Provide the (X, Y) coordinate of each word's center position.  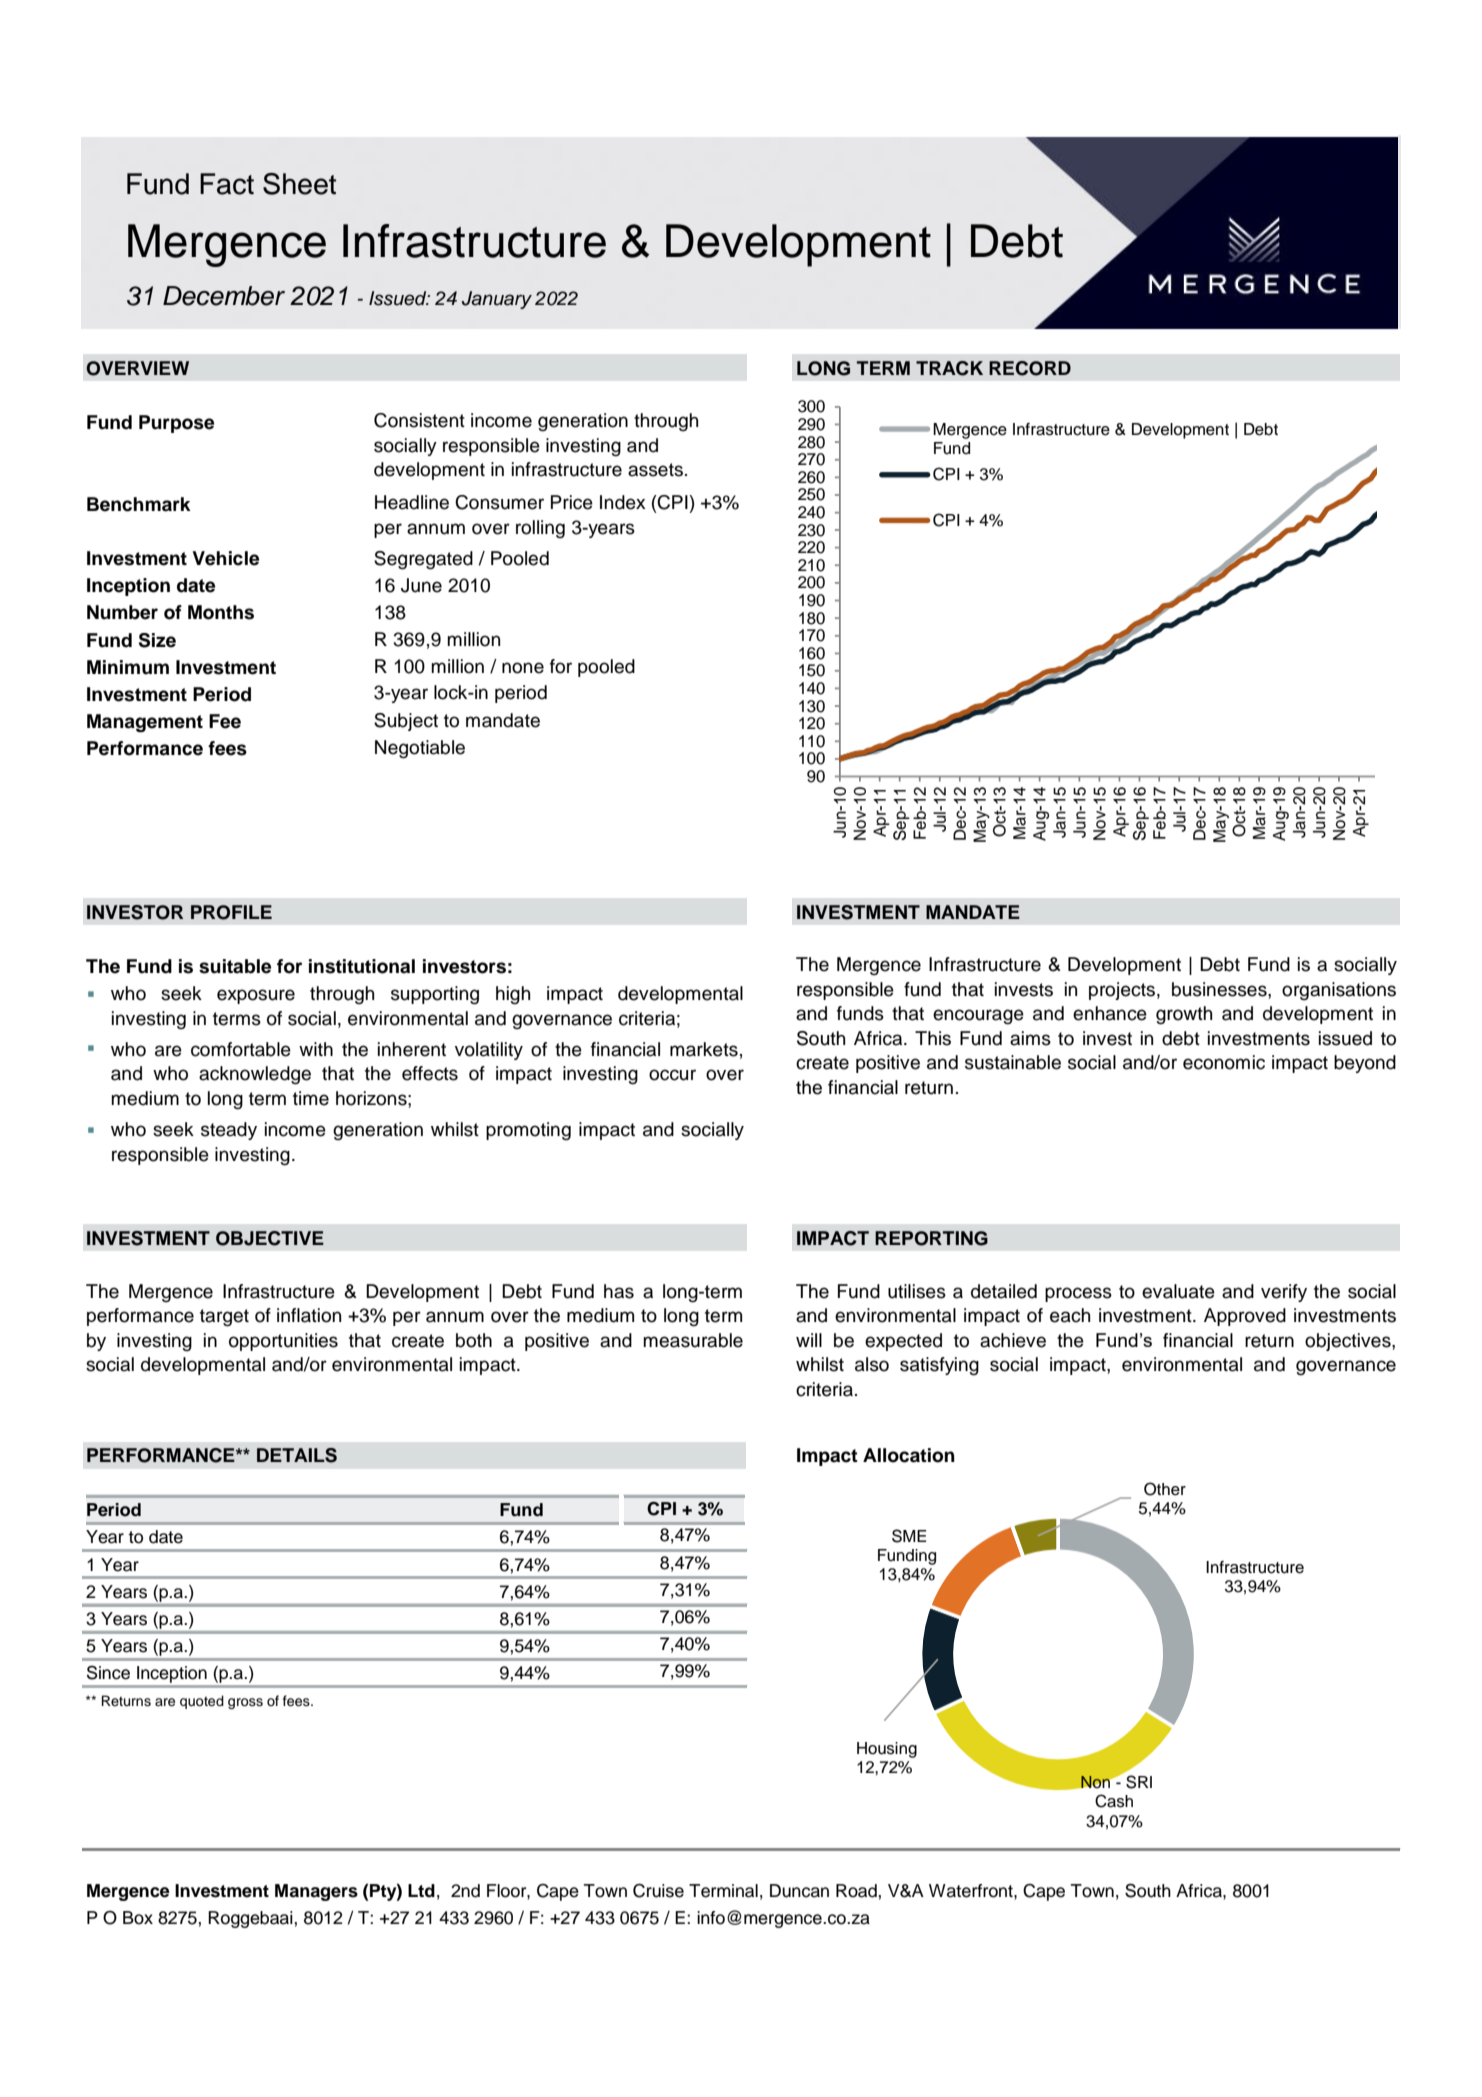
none (523, 668)
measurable (693, 1340)
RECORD (1030, 368)
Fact (227, 184)
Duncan (799, 1891)
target (224, 1318)
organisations (1339, 991)
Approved (1245, 1317)
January (497, 300)
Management (145, 723)
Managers (316, 1892)
